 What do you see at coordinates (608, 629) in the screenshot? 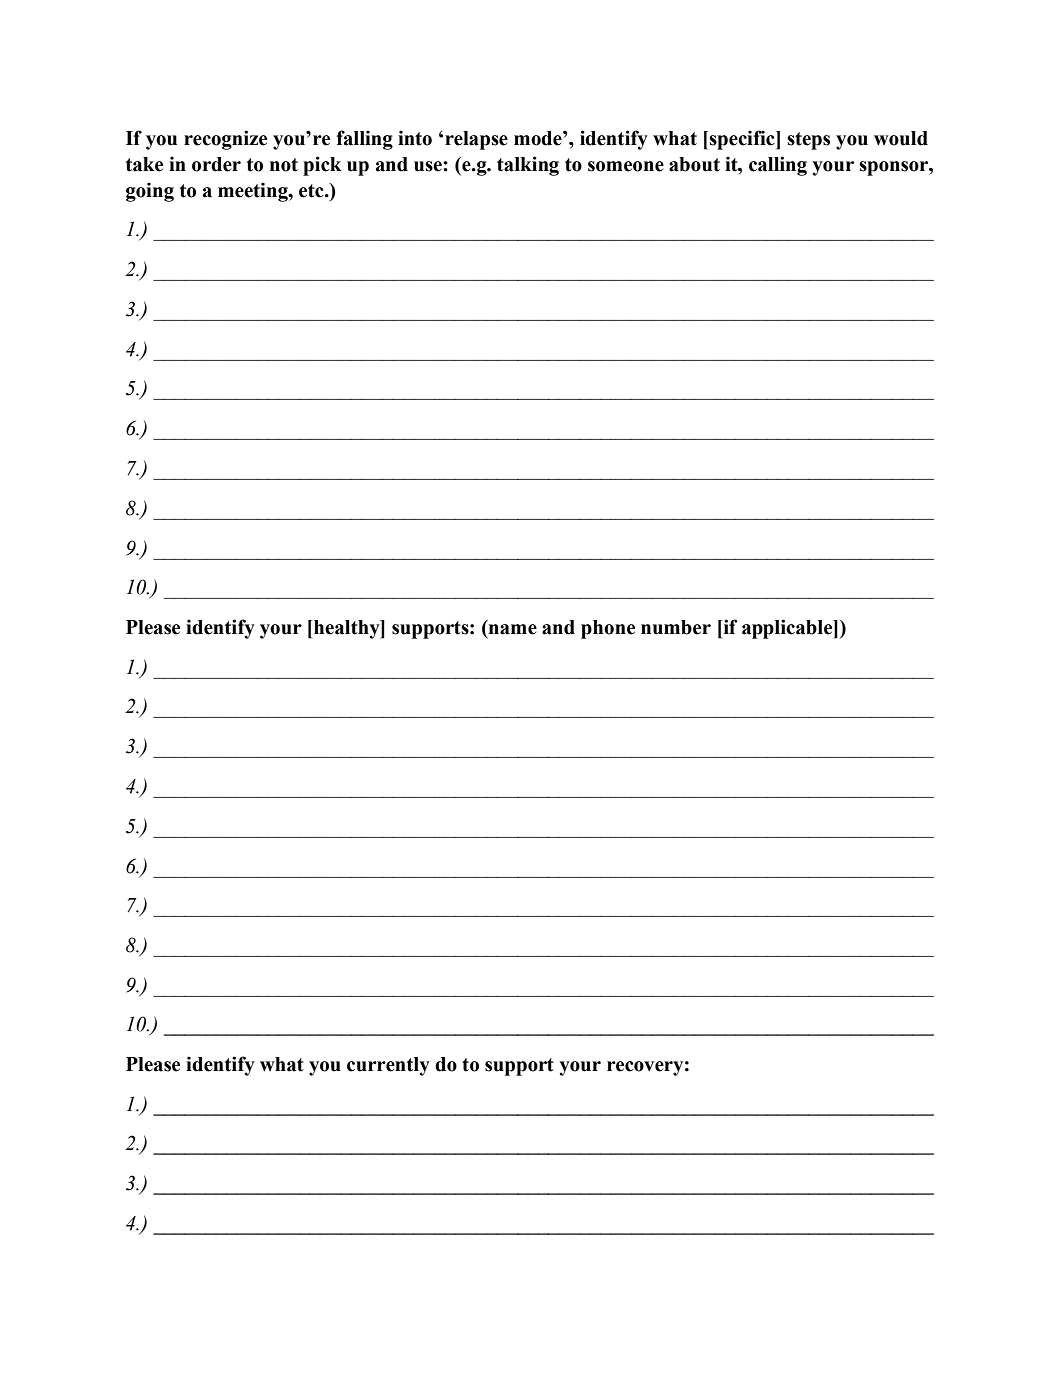
I see `phone` at bounding box center [608, 629].
